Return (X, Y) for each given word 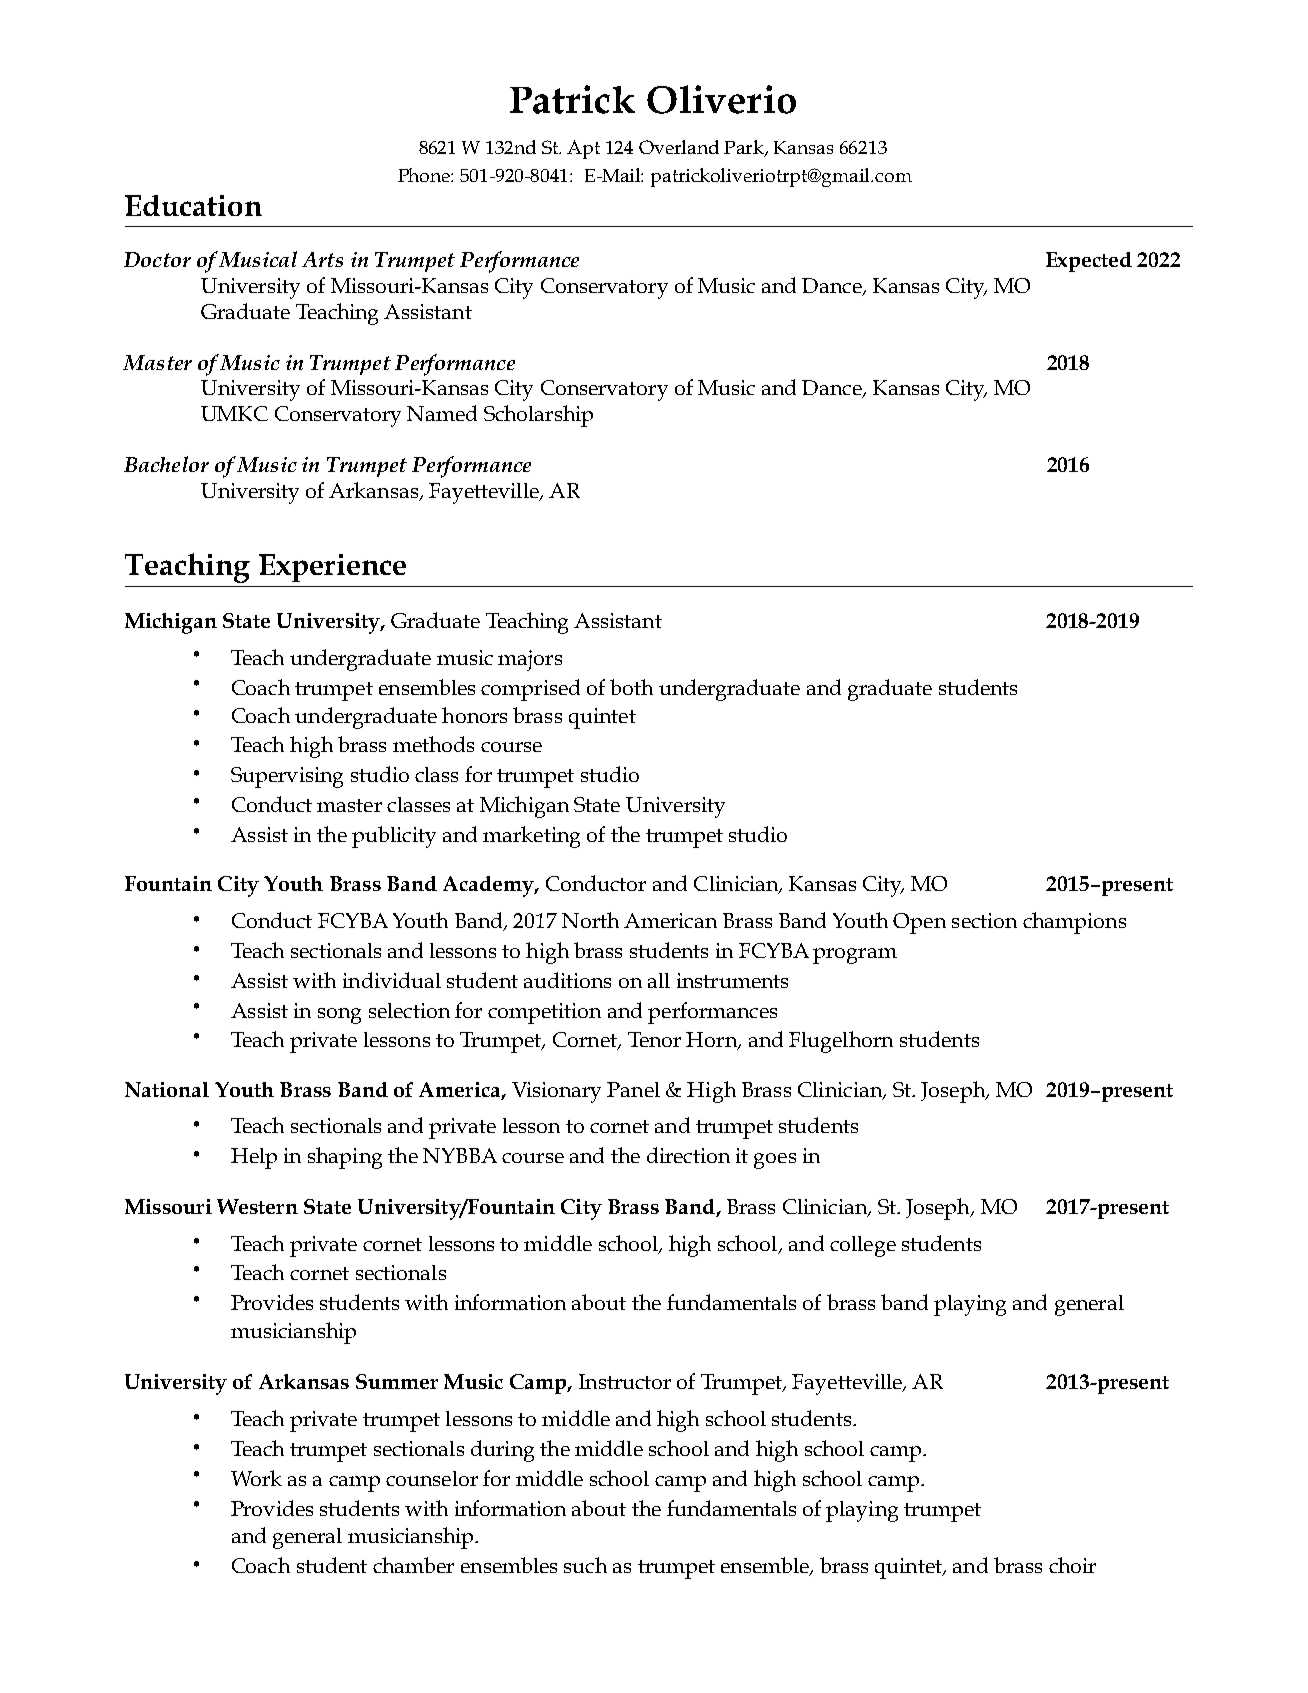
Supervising (287, 777)
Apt (583, 149)
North (590, 920)
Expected (1089, 262)
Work (256, 1478)
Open (919, 923)
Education (193, 205)
